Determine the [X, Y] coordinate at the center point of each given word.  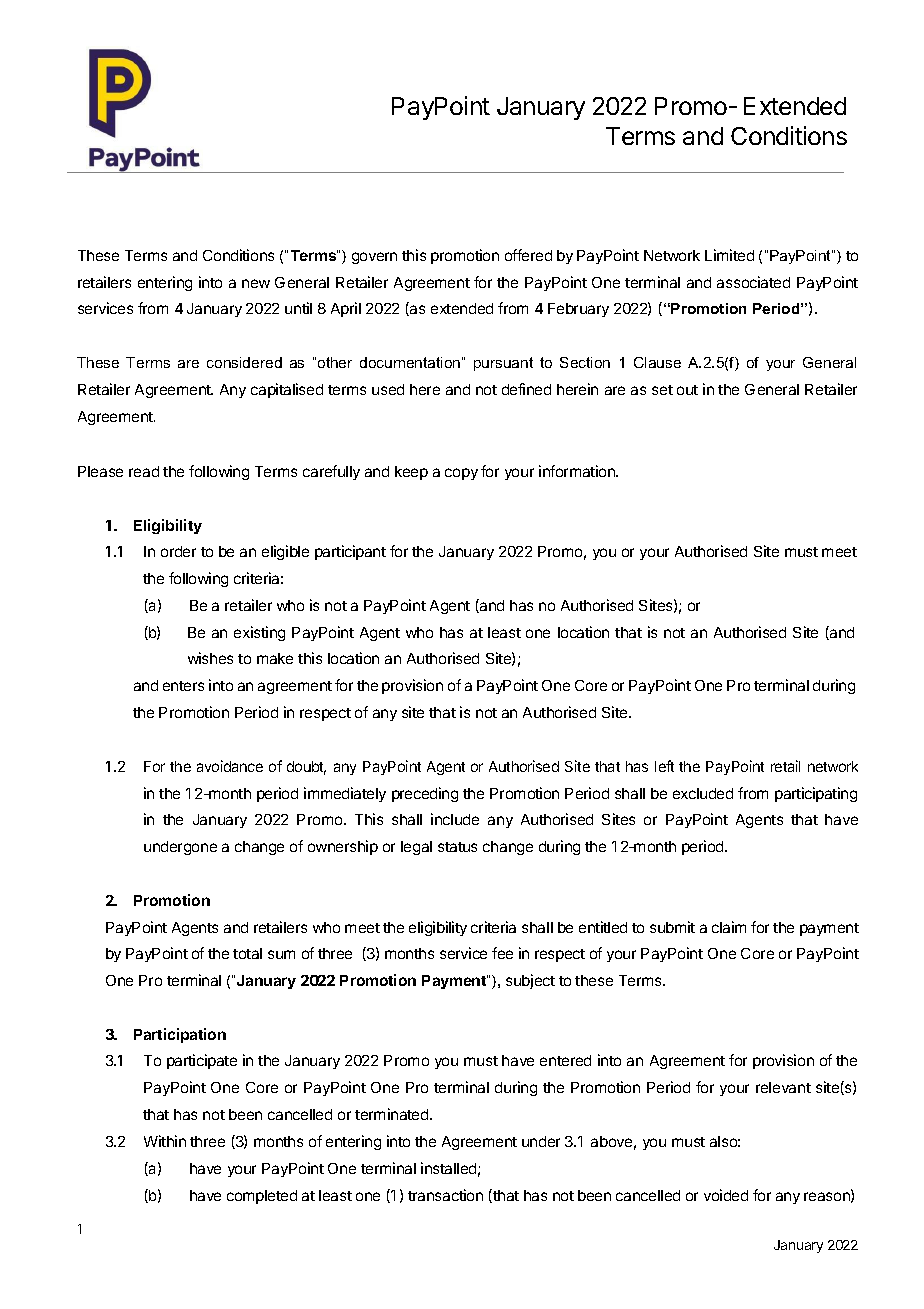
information [578, 471]
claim [729, 927]
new [256, 283]
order [178, 551]
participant [350, 552]
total [247, 953]
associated [753, 282]
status [457, 847]
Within [165, 1141]
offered [528, 255]
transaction [445, 1195]
